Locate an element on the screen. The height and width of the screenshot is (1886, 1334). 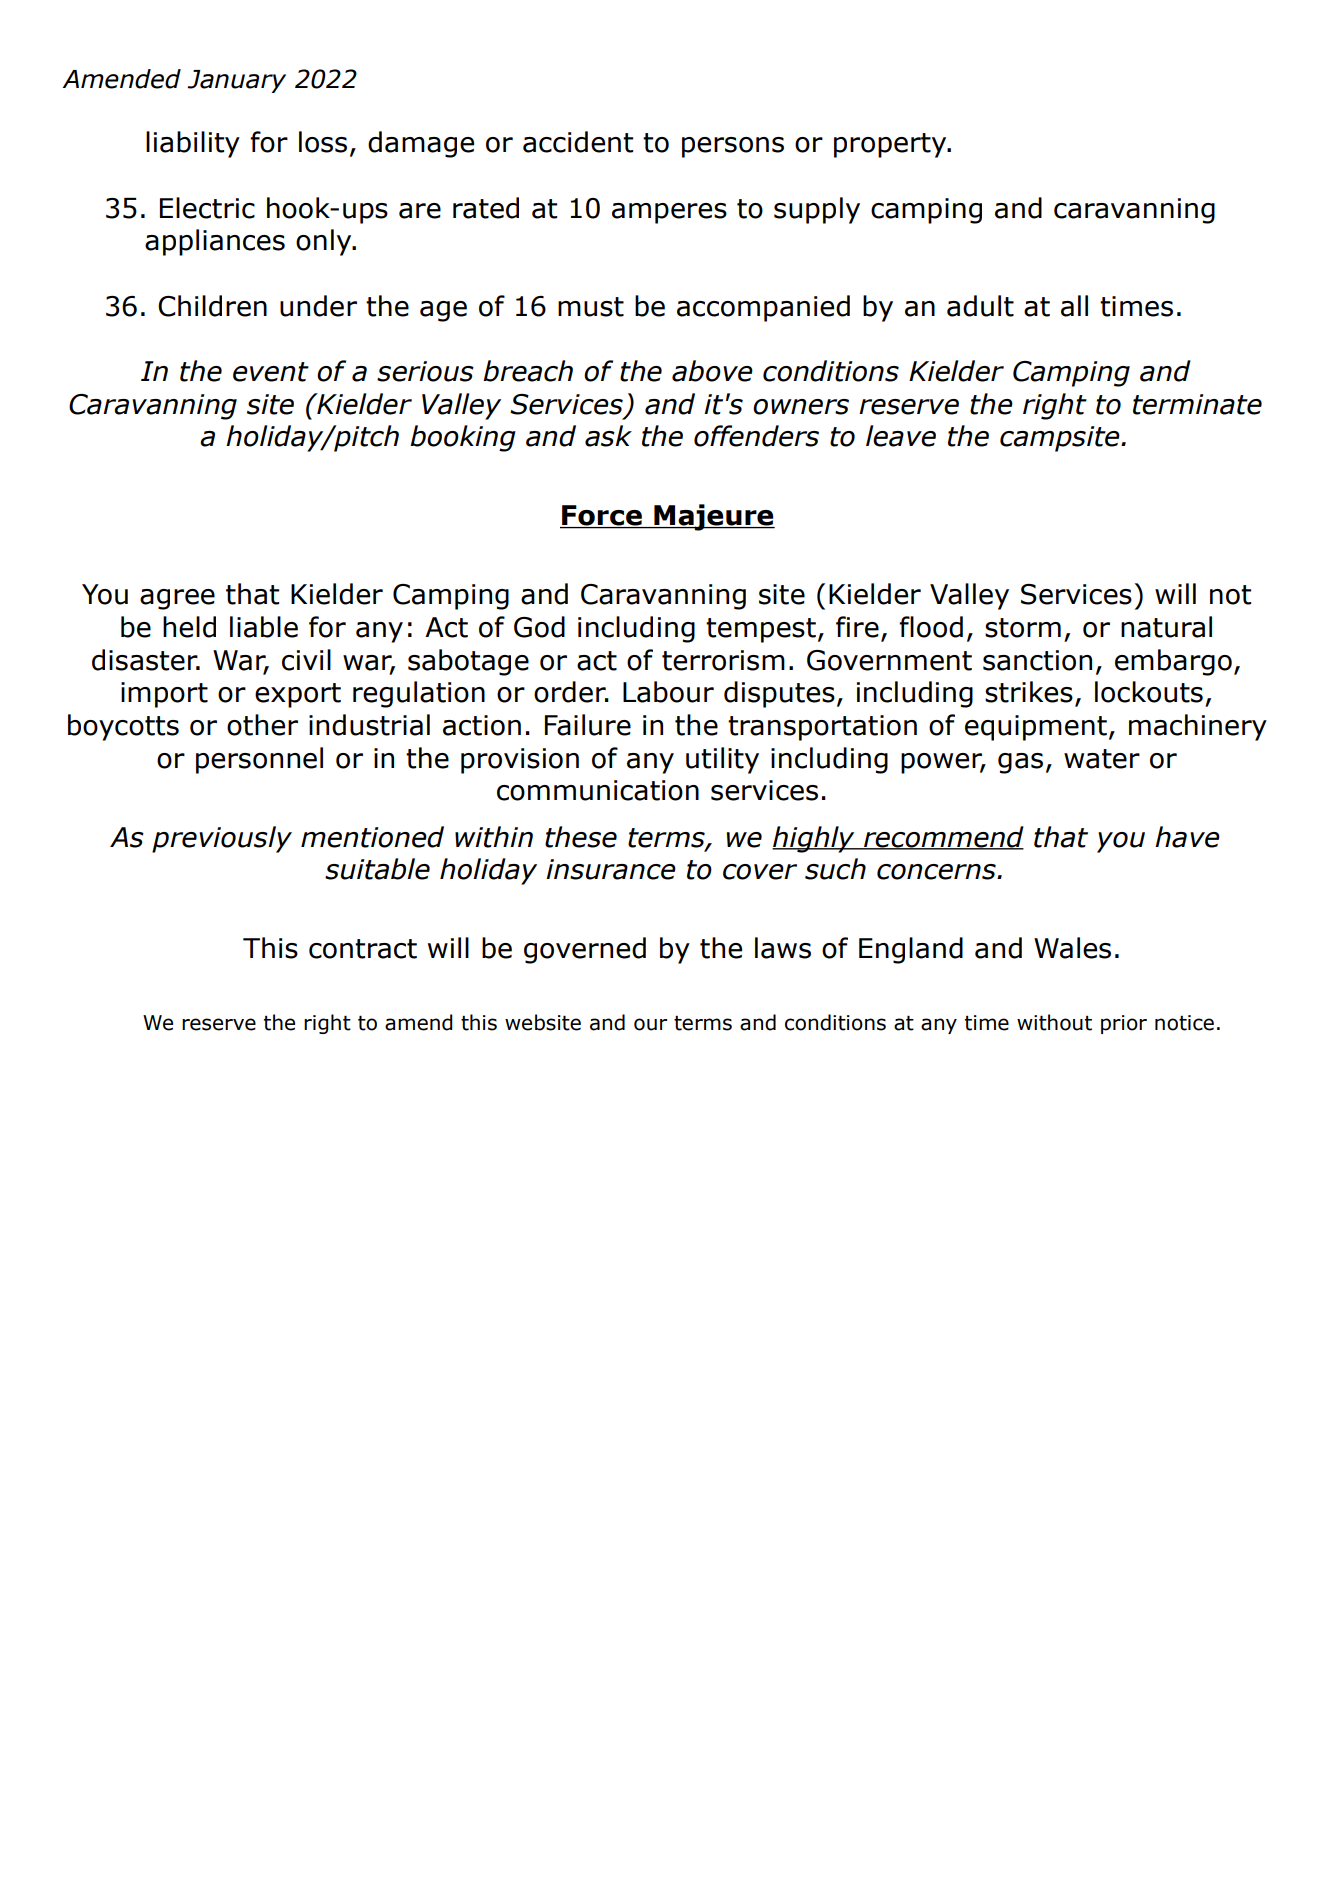
Labour is located at coordinates (668, 692).
